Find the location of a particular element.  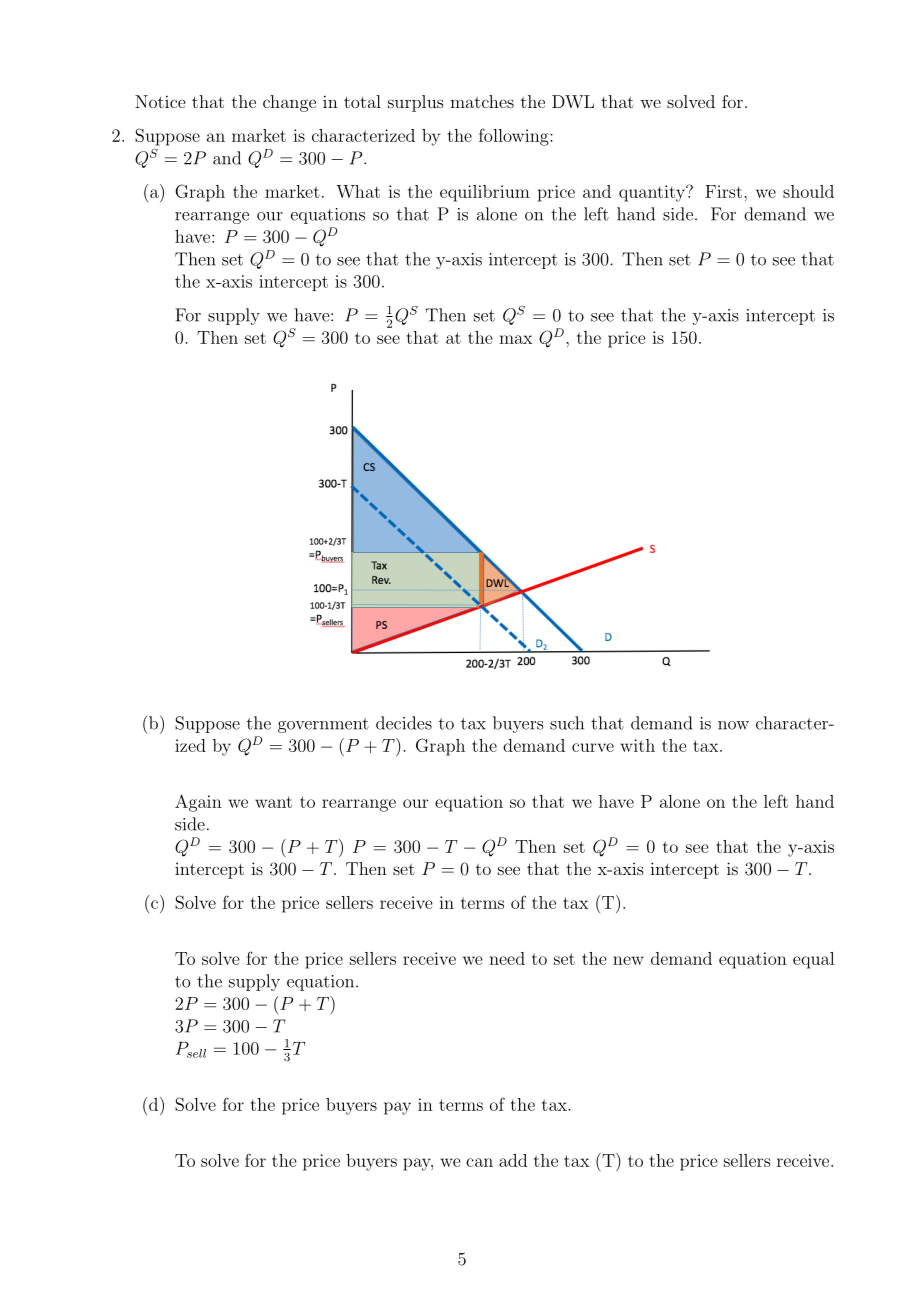

change is located at coordinates (289, 103).
